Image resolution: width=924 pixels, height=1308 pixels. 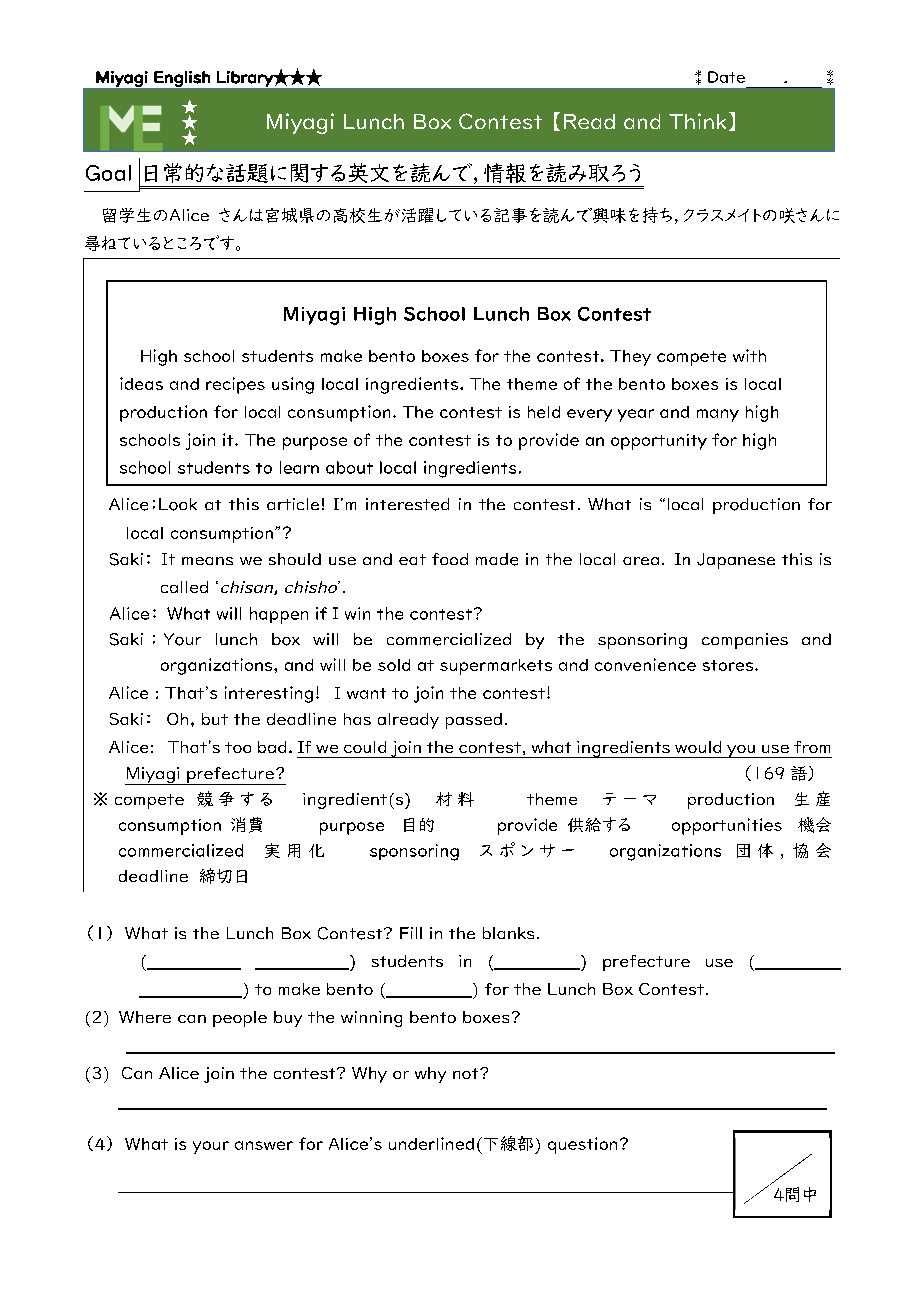 I want to click on recipes, so click(x=235, y=385).
